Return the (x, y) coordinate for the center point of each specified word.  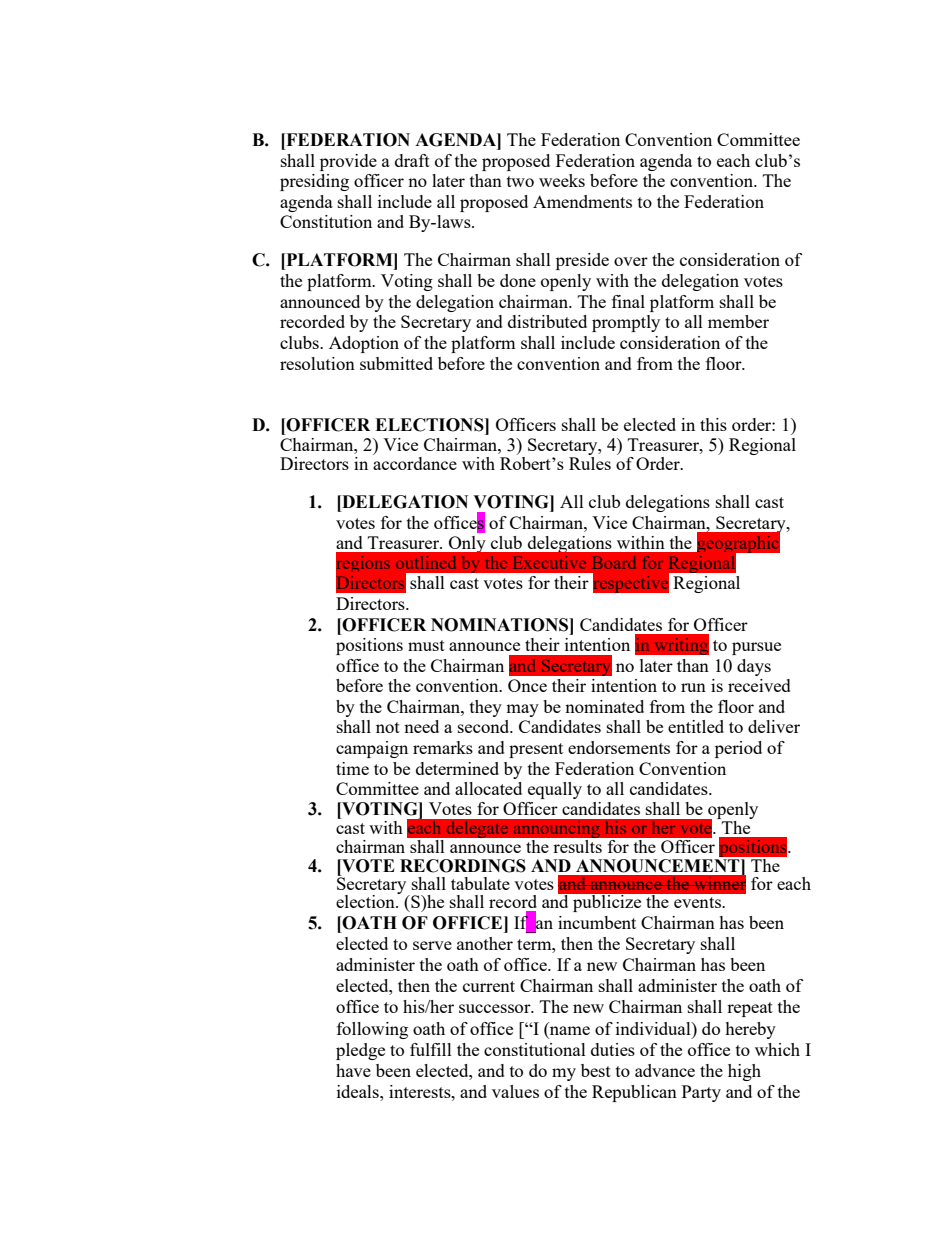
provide (348, 162)
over (631, 261)
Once (527, 685)
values (515, 1091)
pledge (360, 1051)
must (426, 645)
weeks (562, 180)
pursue (756, 648)
